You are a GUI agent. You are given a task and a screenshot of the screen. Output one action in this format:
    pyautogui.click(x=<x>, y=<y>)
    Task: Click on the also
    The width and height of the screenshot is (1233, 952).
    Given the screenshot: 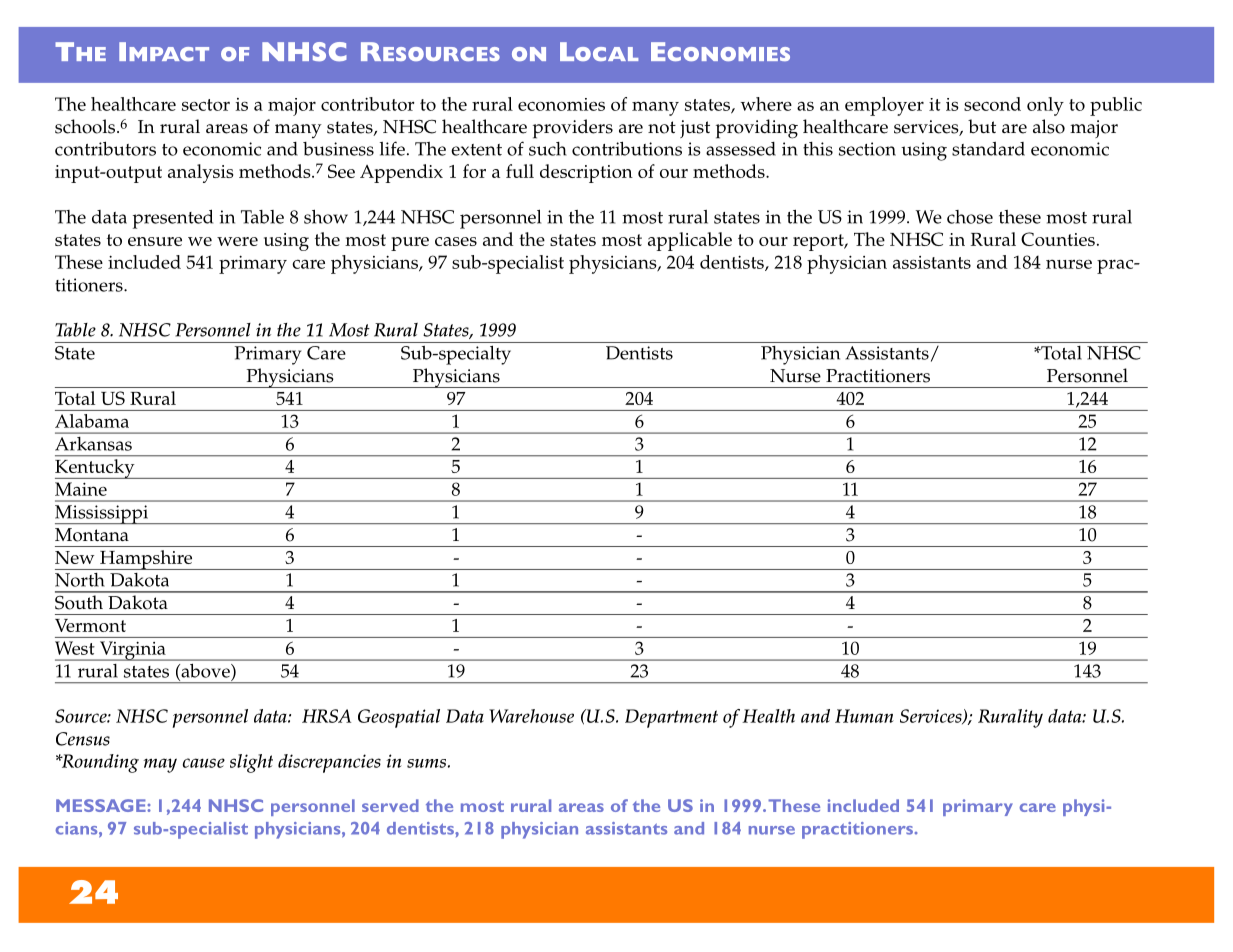 What is the action you would take?
    pyautogui.click(x=1049, y=126)
